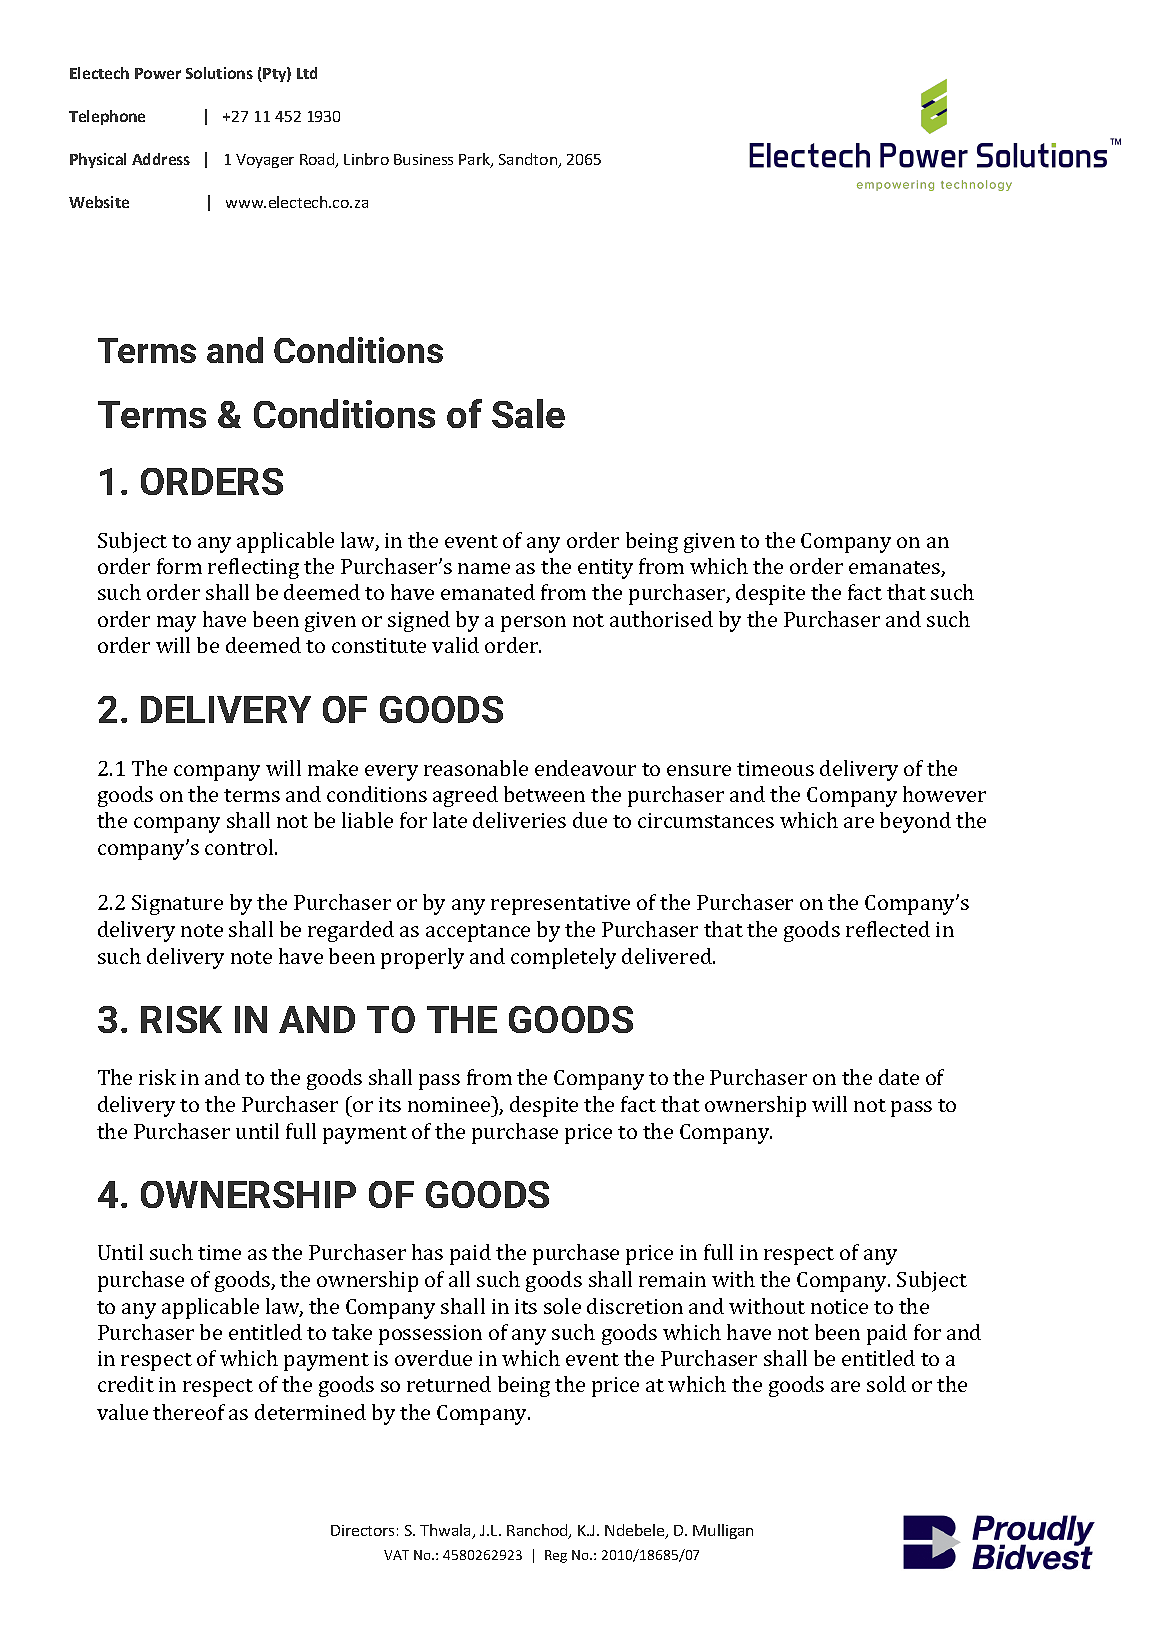 The width and height of the screenshot is (1164, 1647). Describe the element at coordinates (189, 1412) in the screenshot. I see `thereof` at that location.
